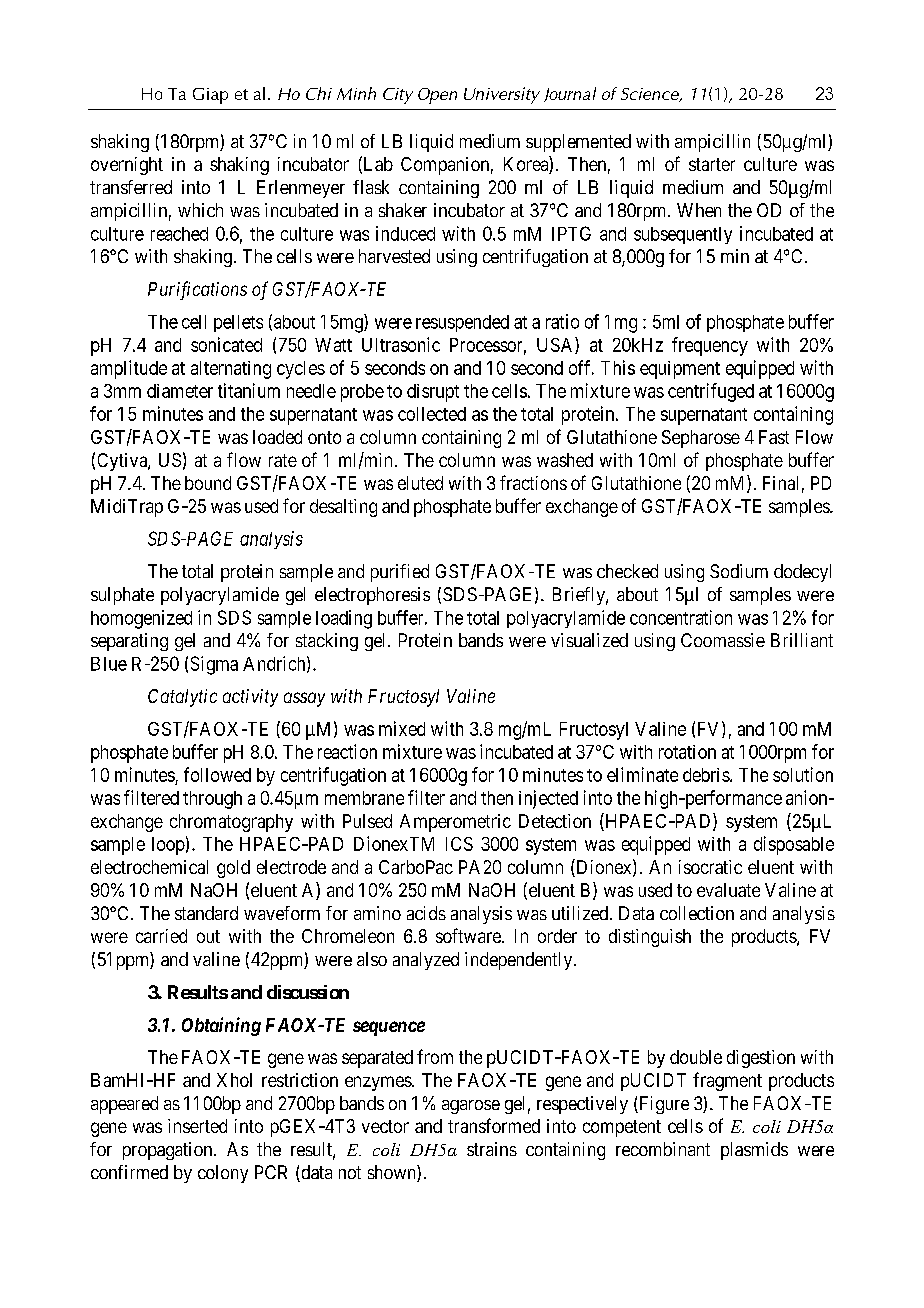 Image resolution: width=924 pixels, height=1308 pixels. I want to click on bound, so click(208, 483).
